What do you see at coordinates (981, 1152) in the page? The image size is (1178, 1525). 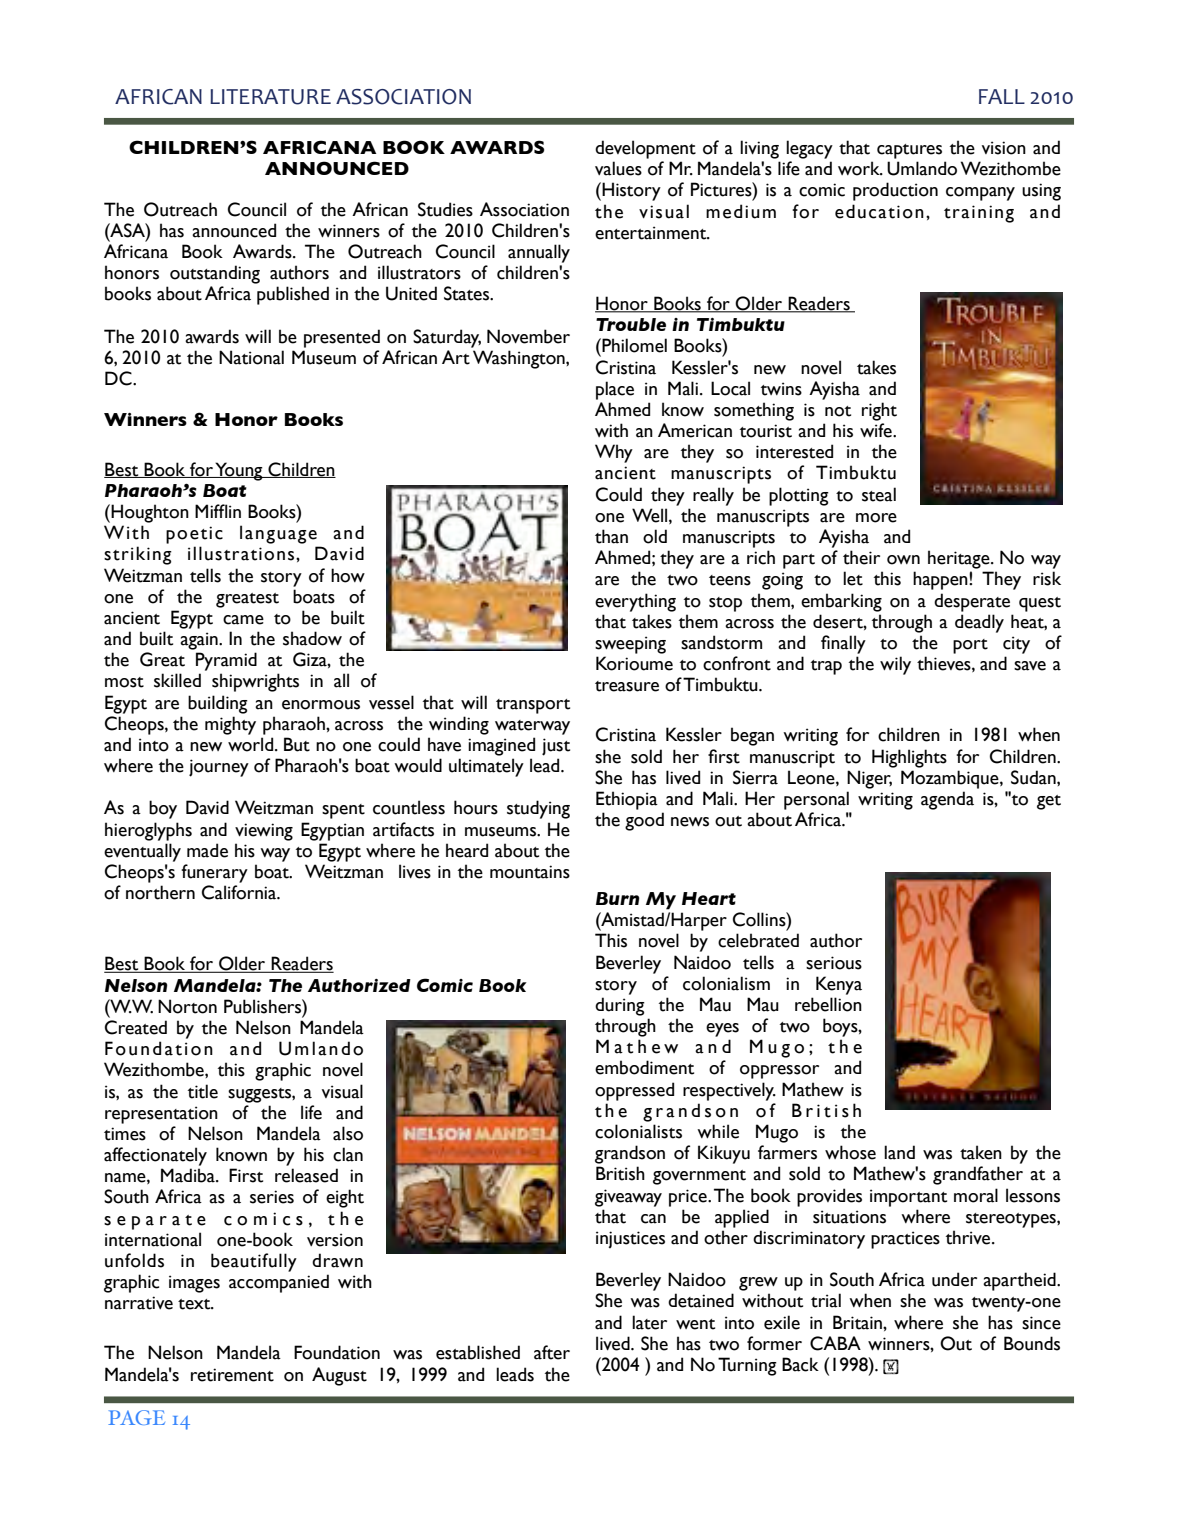 I see `taken` at bounding box center [981, 1152].
